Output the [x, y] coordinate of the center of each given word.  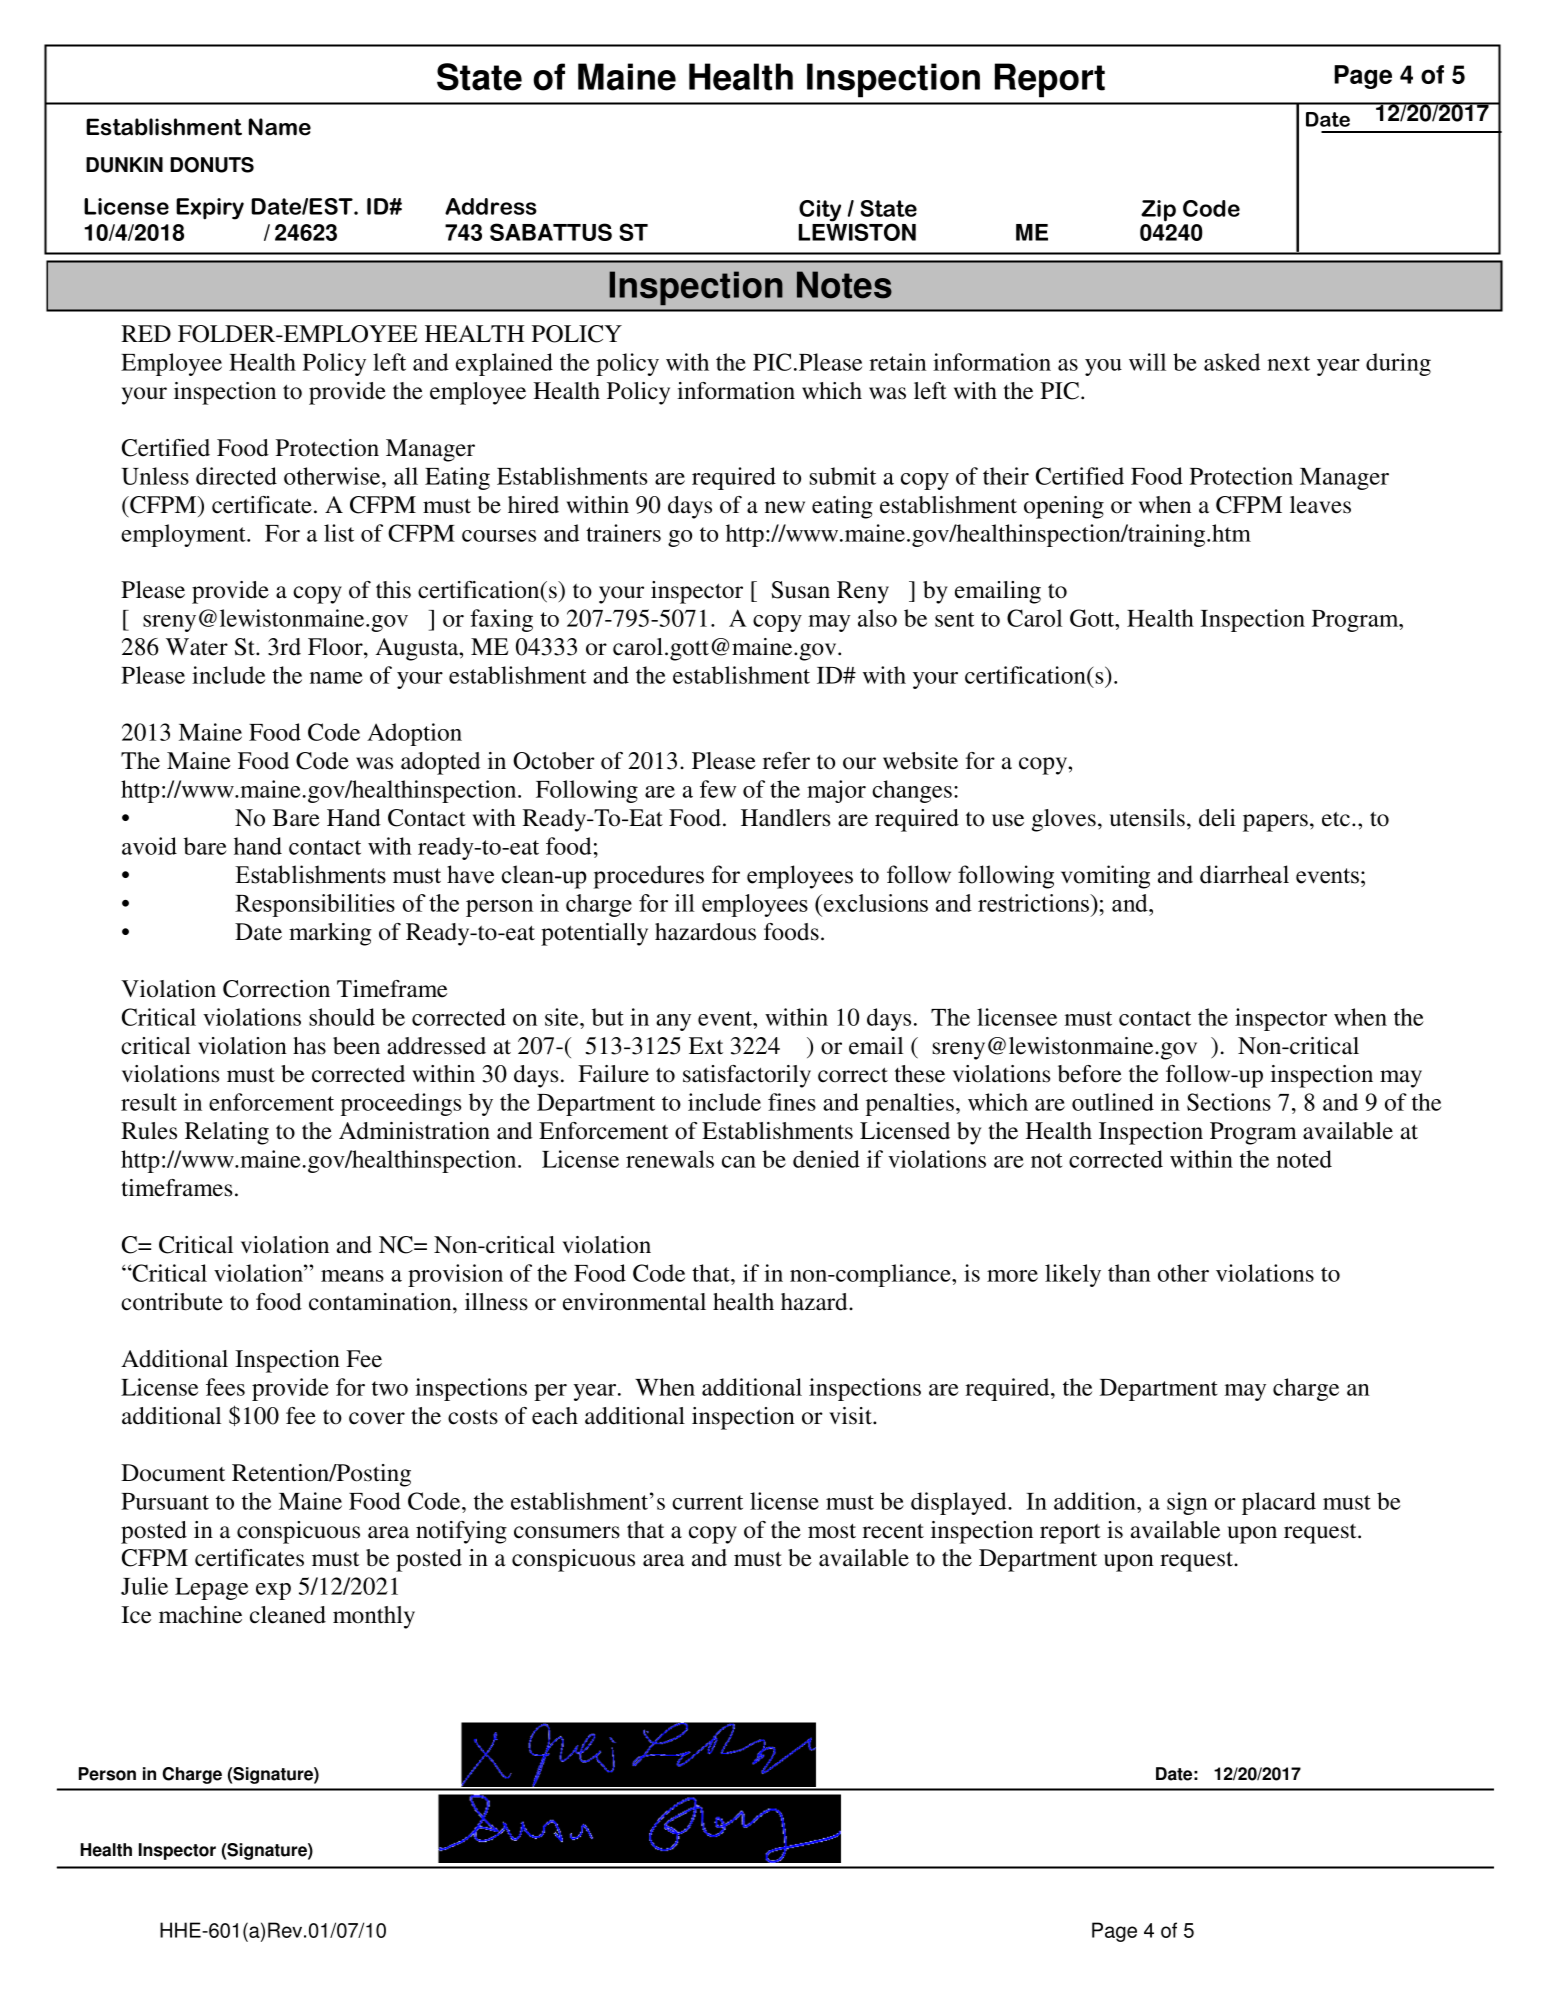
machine [200, 1615]
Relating [227, 1133]
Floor [336, 647]
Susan [800, 590]
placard [1279, 1503]
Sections [1229, 1102]
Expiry [210, 209]
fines [792, 1102]
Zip [1158, 211]
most [832, 1531]
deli [1217, 818]
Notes [844, 285]
